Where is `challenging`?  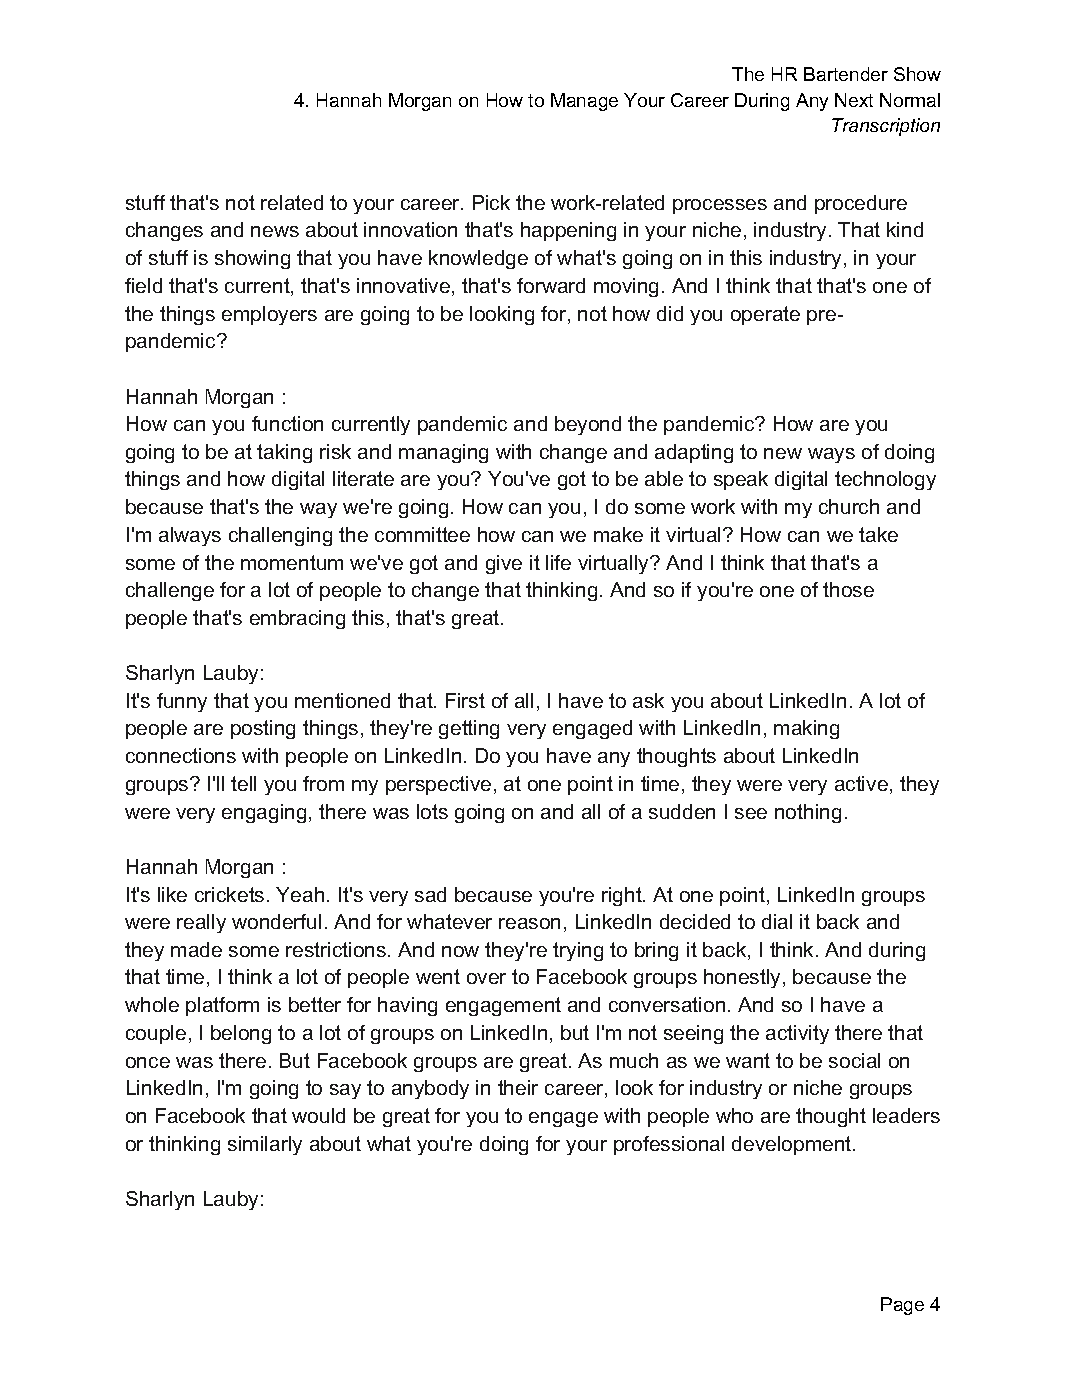 challenging is located at coordinates (280, 536).
